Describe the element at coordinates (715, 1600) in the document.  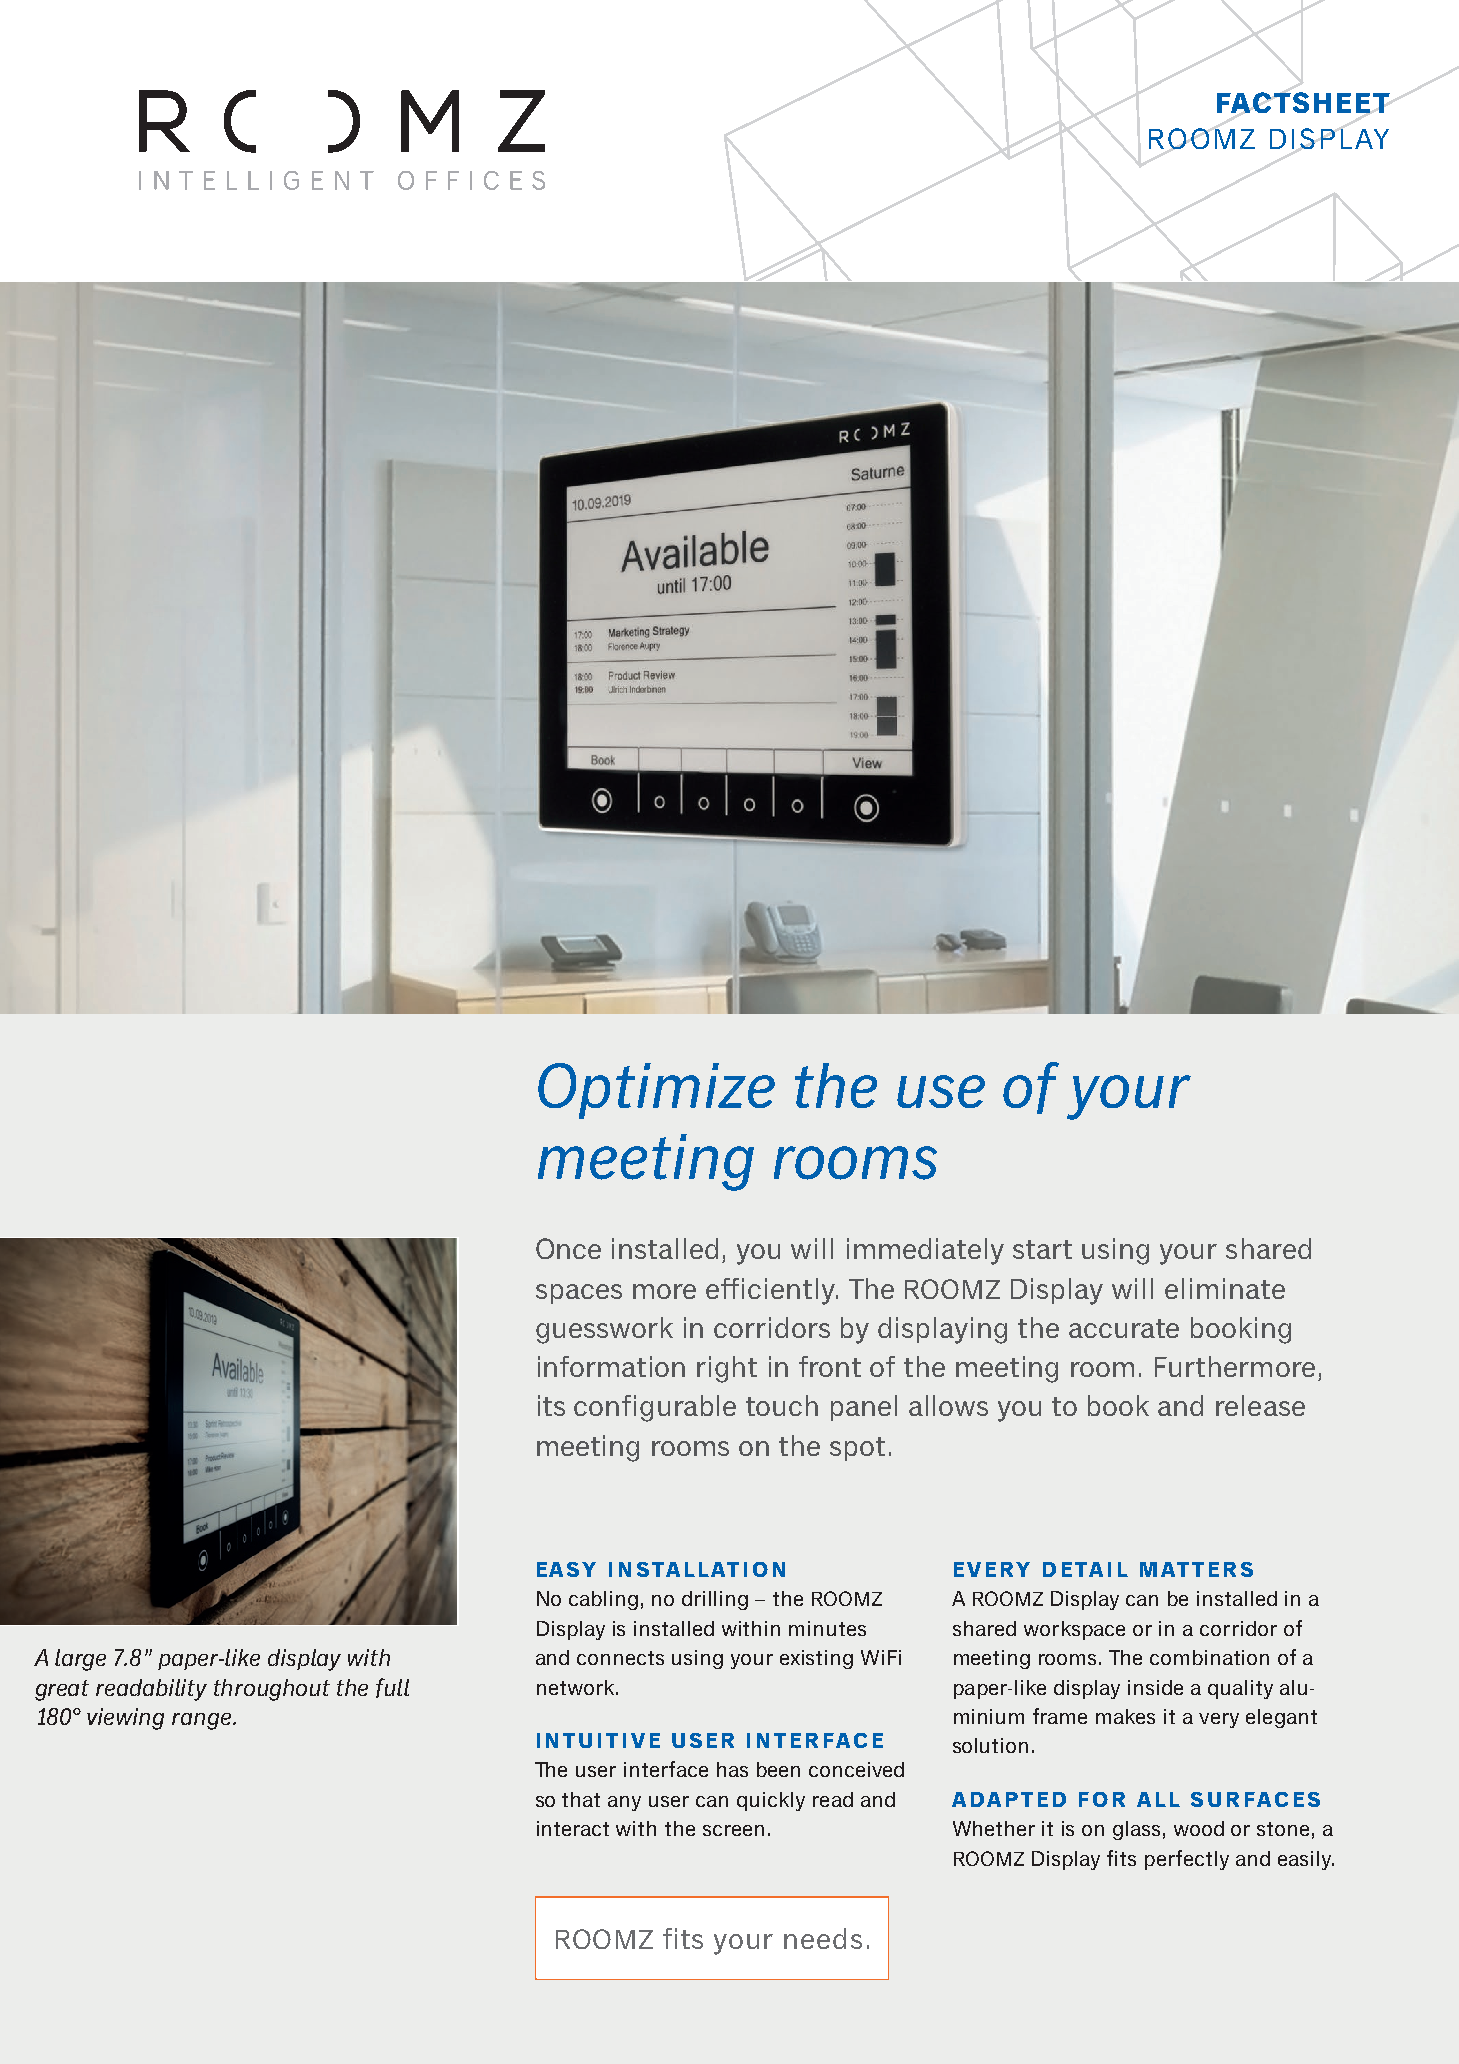
I see `drilling` at that location.
